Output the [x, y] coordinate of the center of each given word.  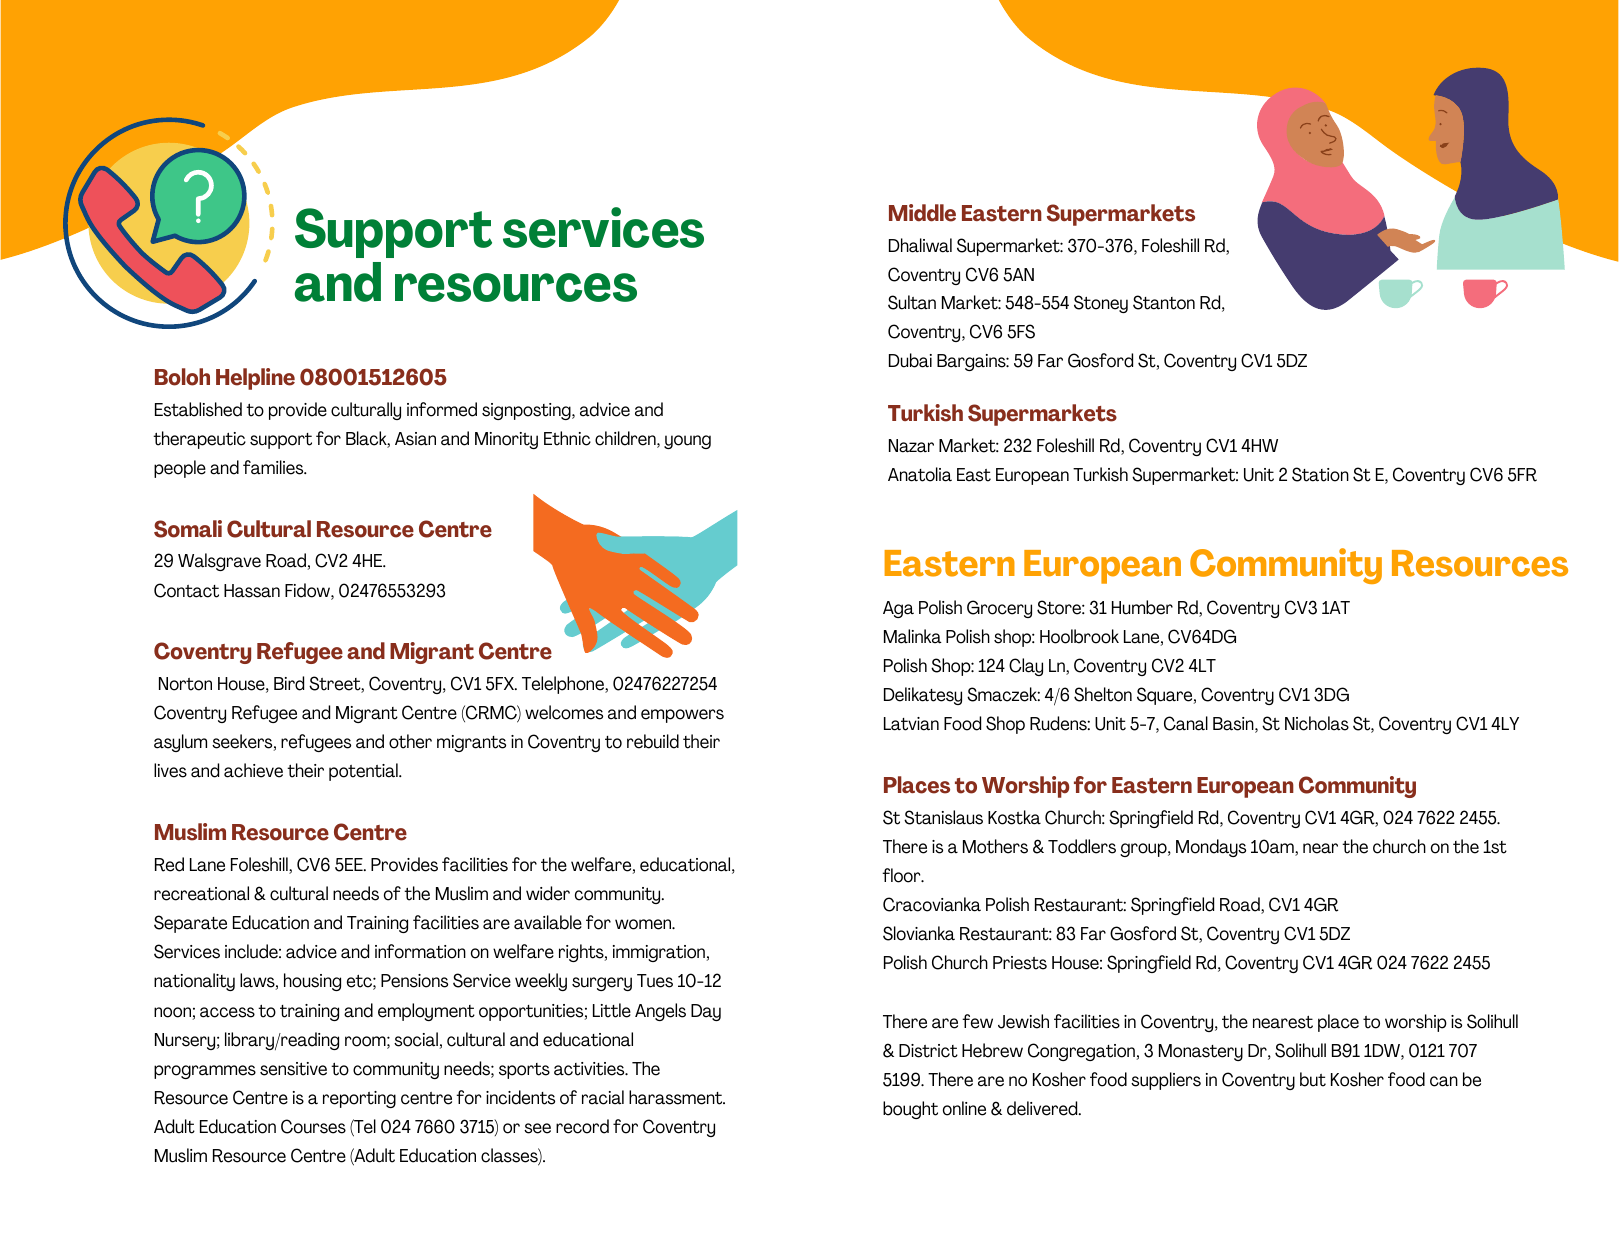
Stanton [1164, 302]
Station [1320, 474]
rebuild [653, 741]
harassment [677, 1097]
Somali [188, 529]
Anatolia [920, 474]
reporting [359, 1099]
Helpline [255, 379]
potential [364, 772]
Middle [922, 213]
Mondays [1211, 848]
